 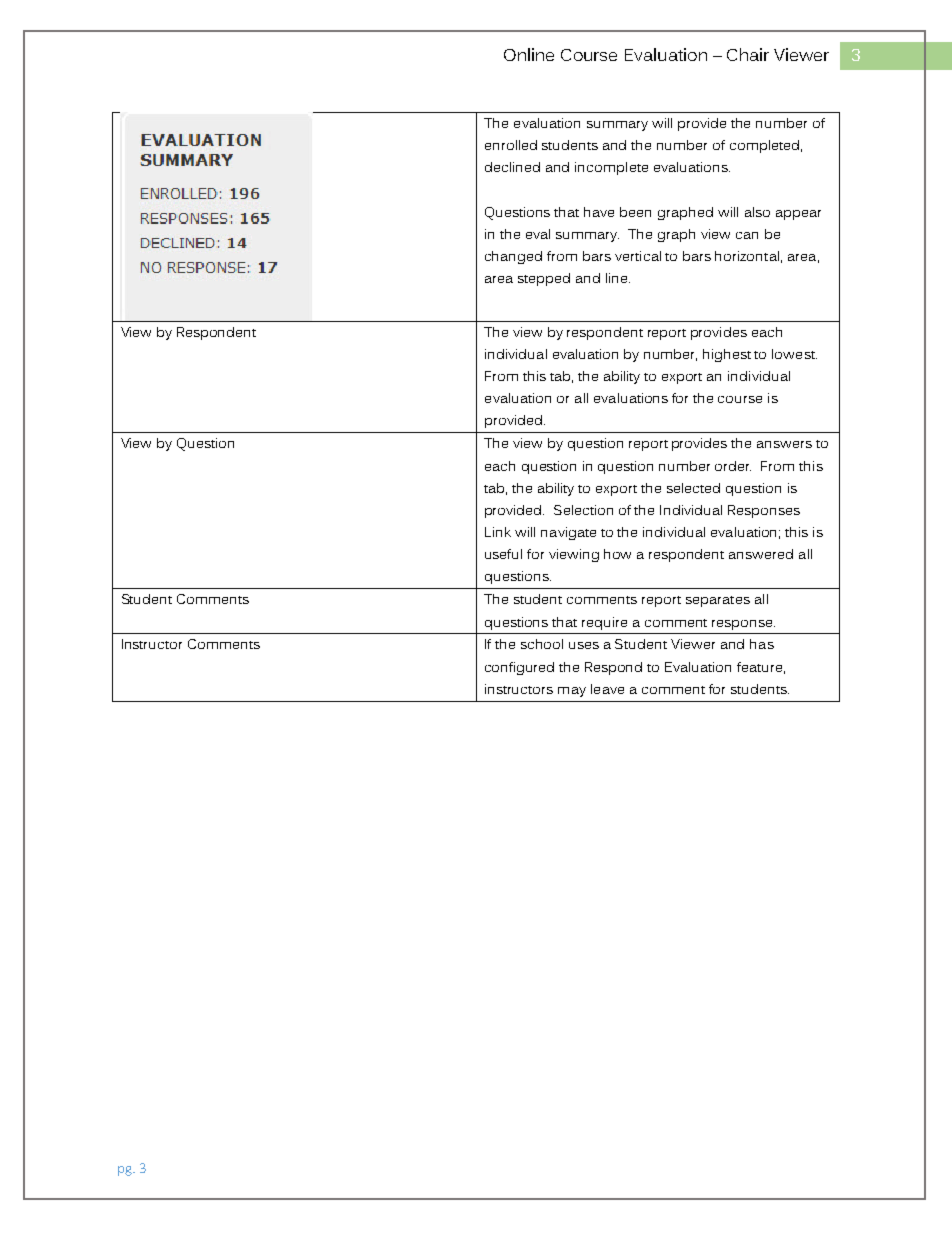 I want to click on highest, so click(x=727, y=355).
